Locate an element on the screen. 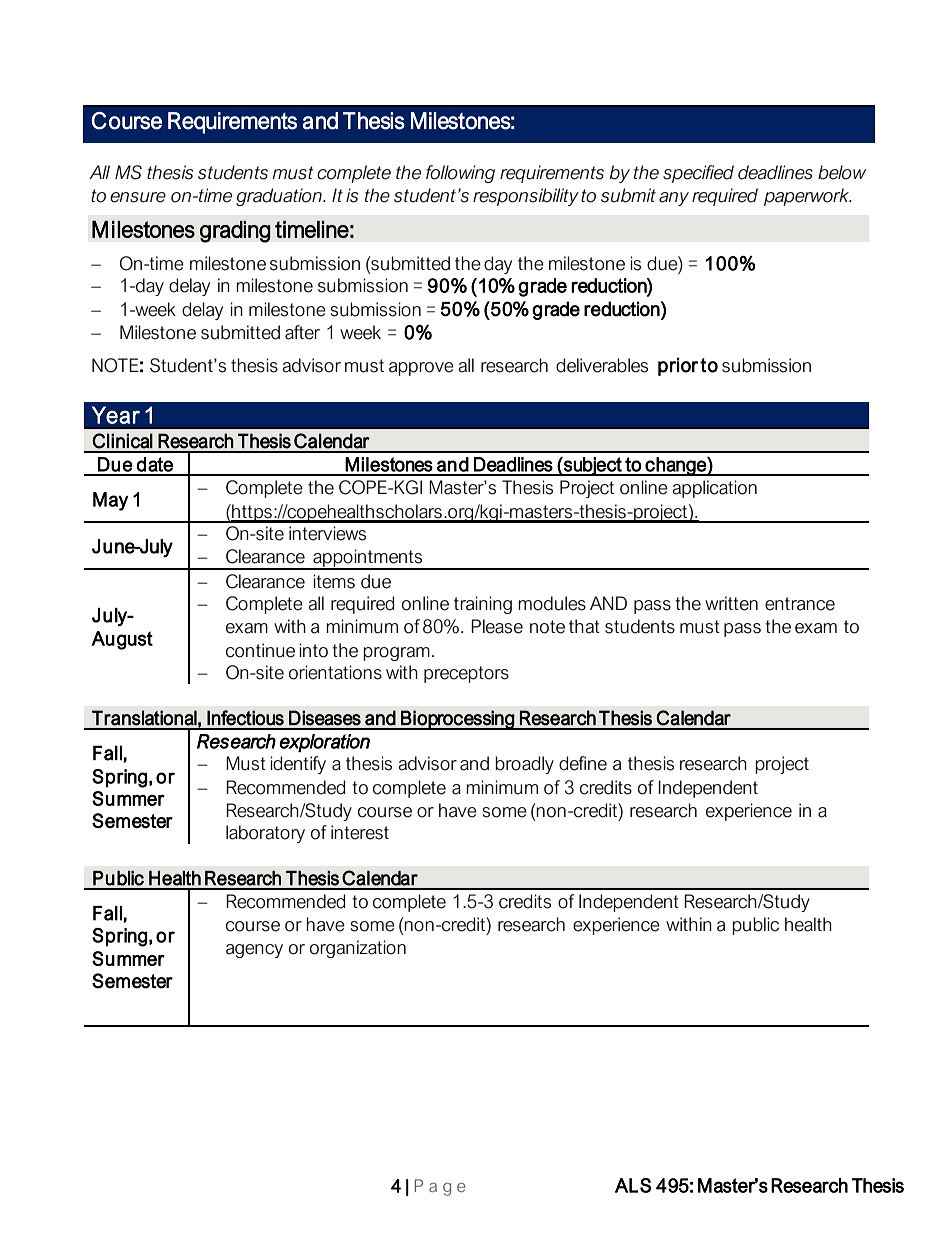 The image size is (952, 1233). paperwork is located at coordinates (808, 197).
